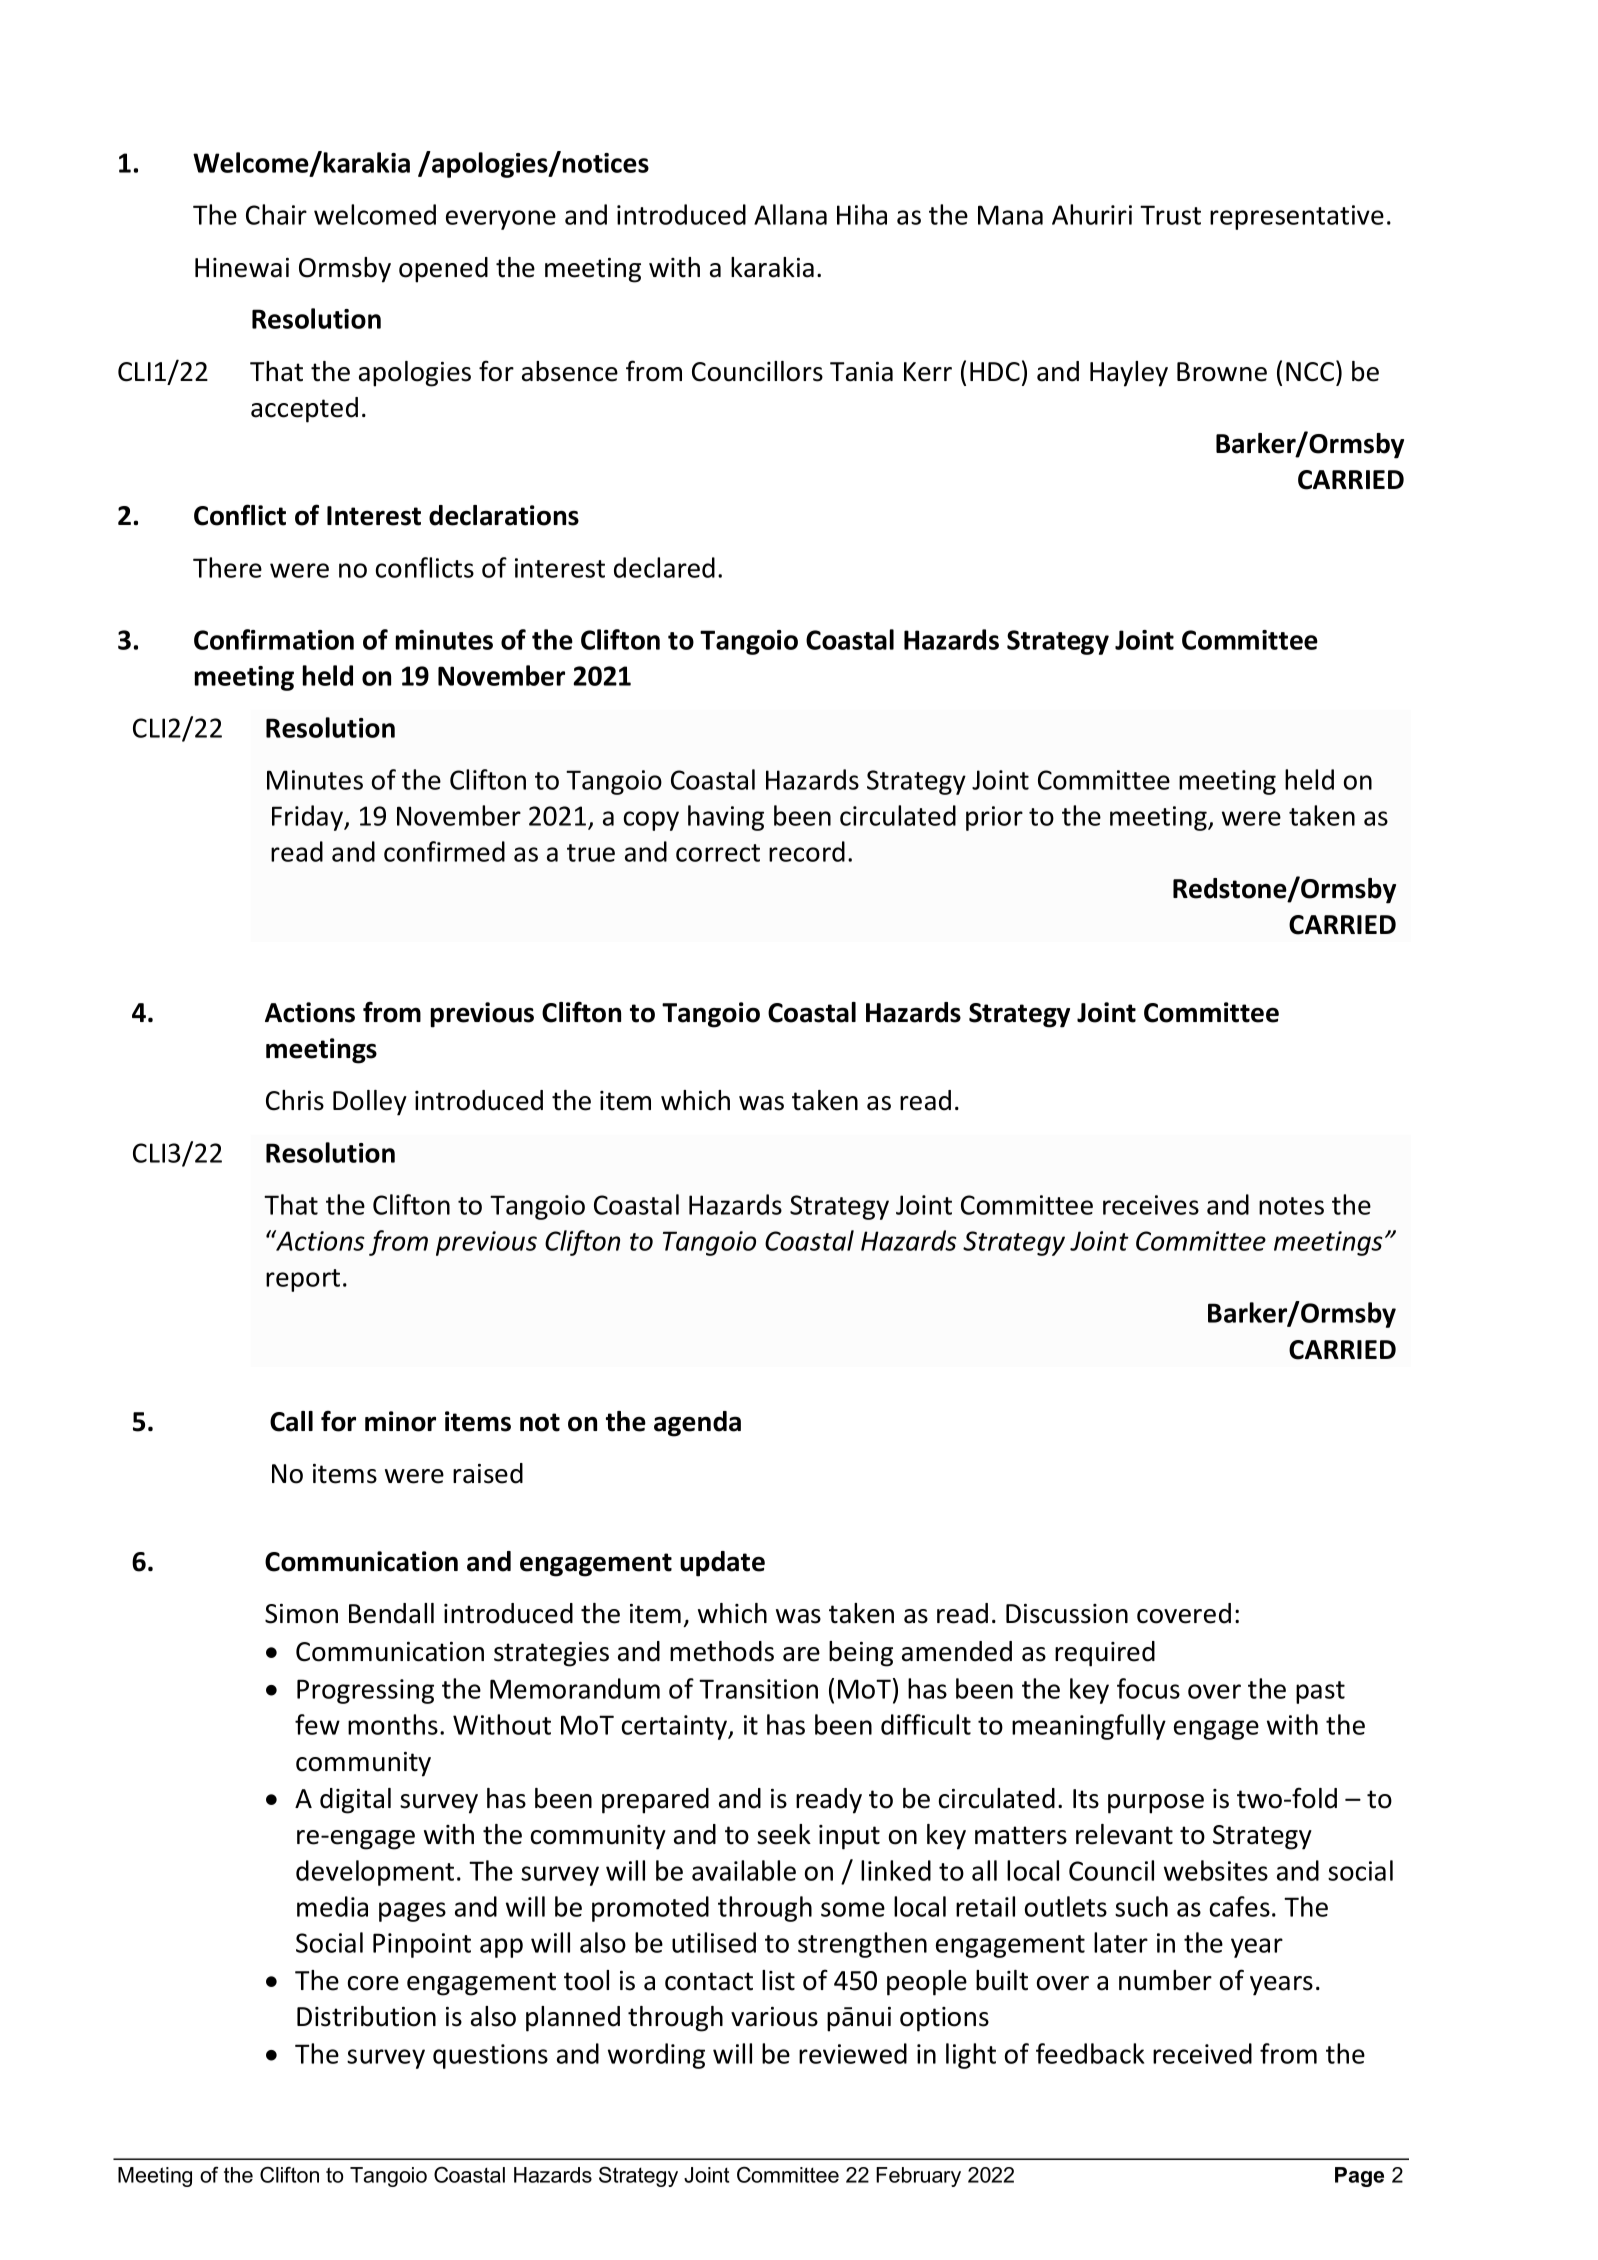  I want to click on reviewed, so click(853, 2053).
